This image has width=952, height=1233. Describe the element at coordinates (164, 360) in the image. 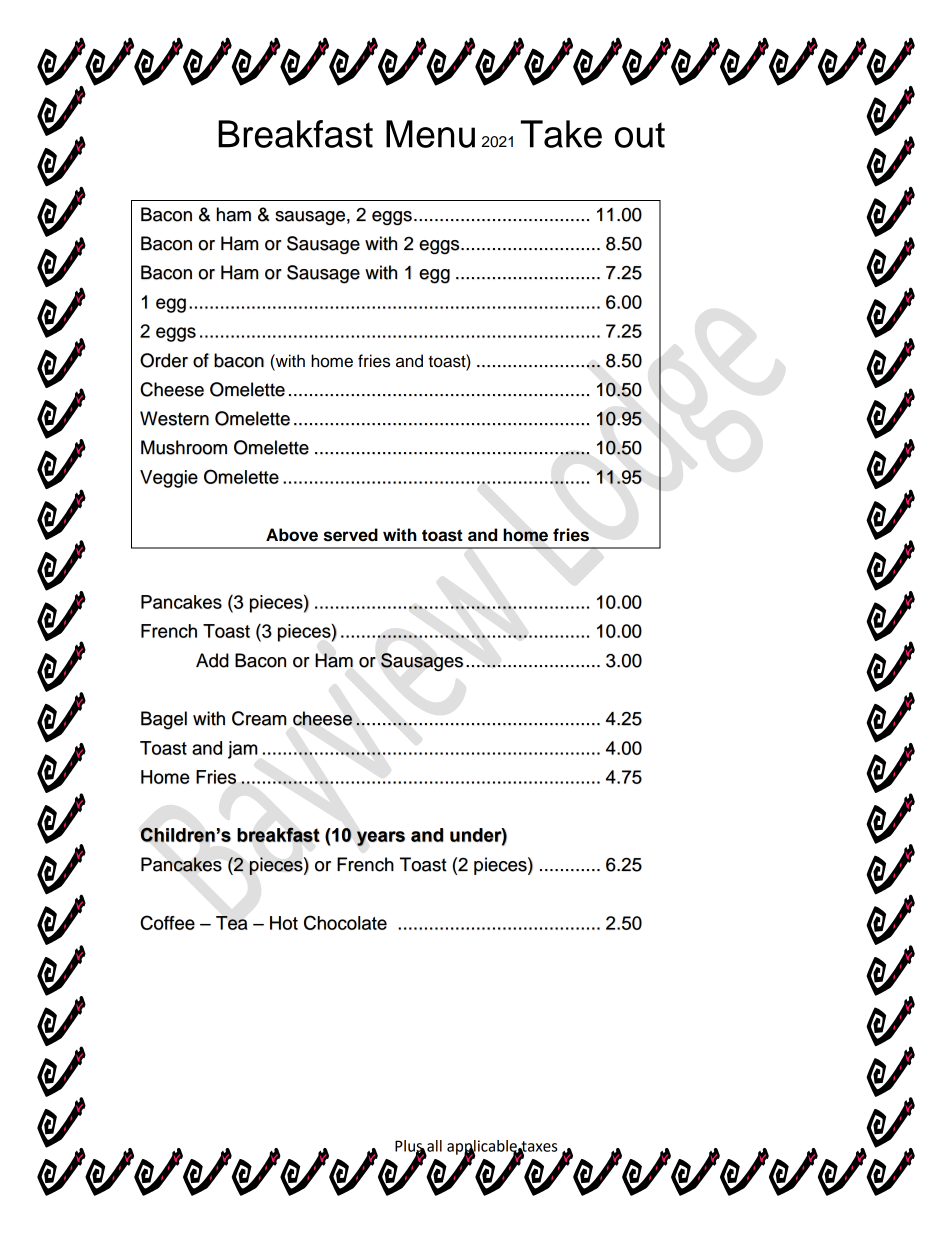

I see `Order` at that location.
